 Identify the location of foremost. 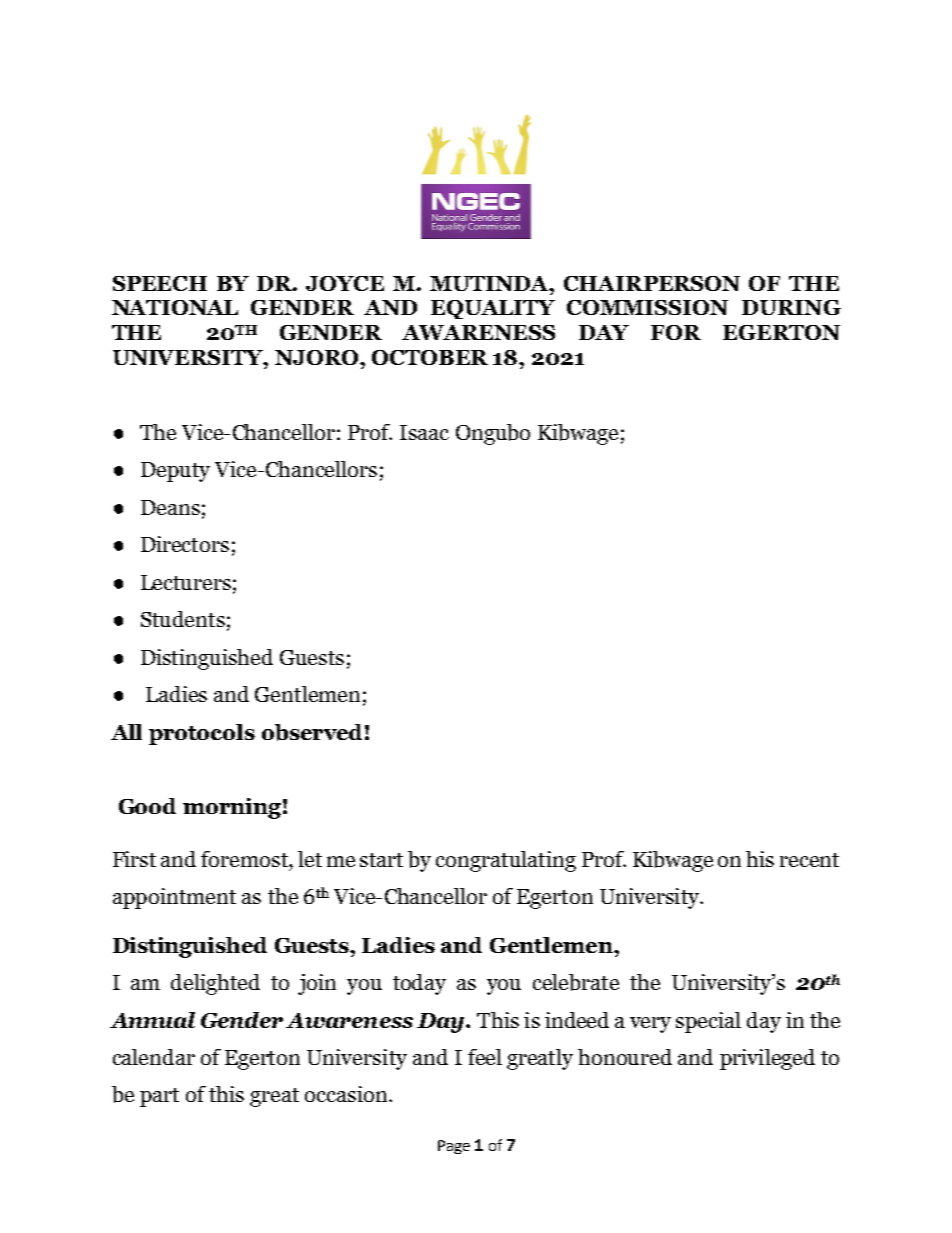
(245, 859).
